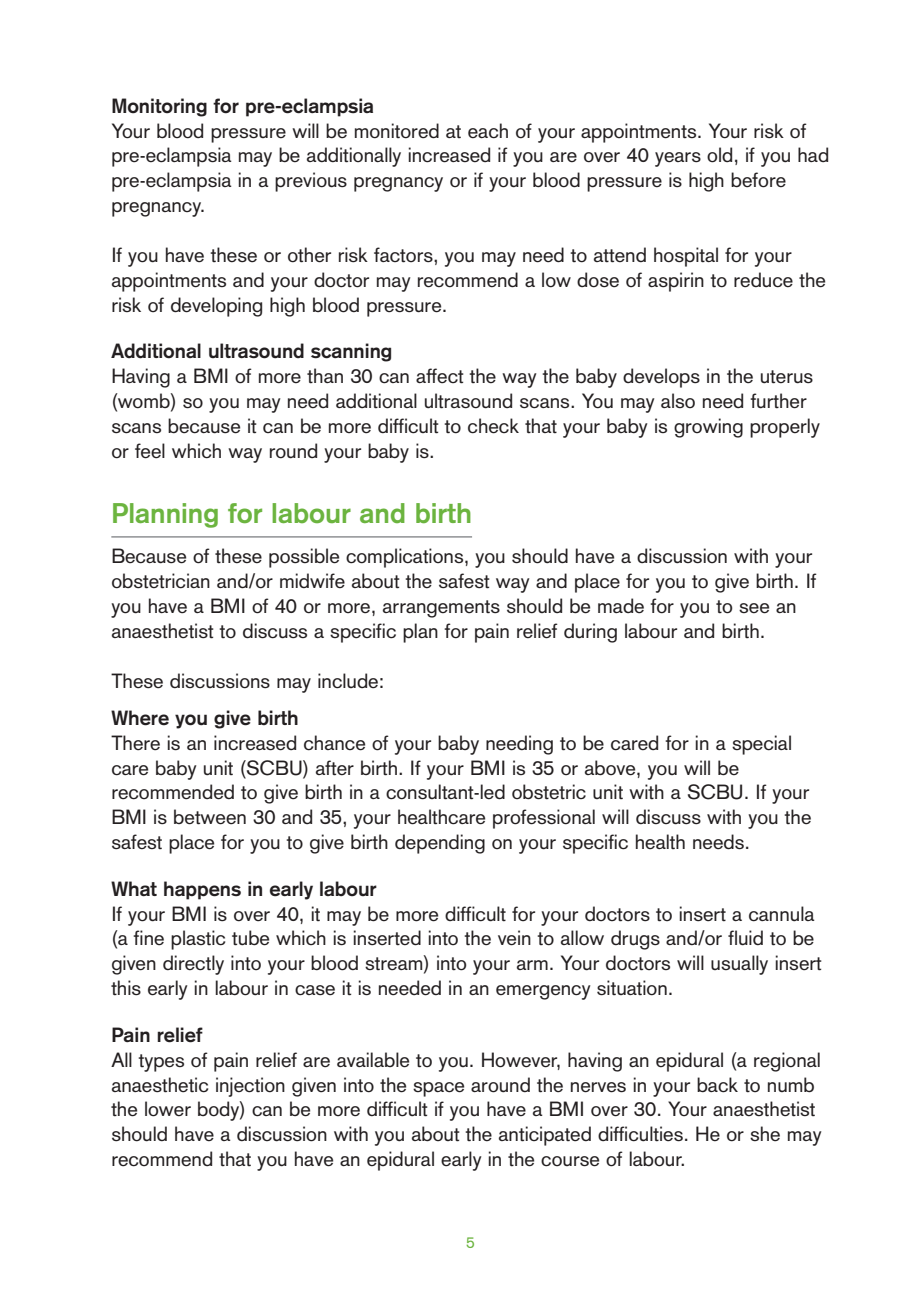 Image resolution: width=924 pixels, height=1308 pixels. Describe the element at coordinates (719, 155) in the screenshot. I see `old` at that location.
